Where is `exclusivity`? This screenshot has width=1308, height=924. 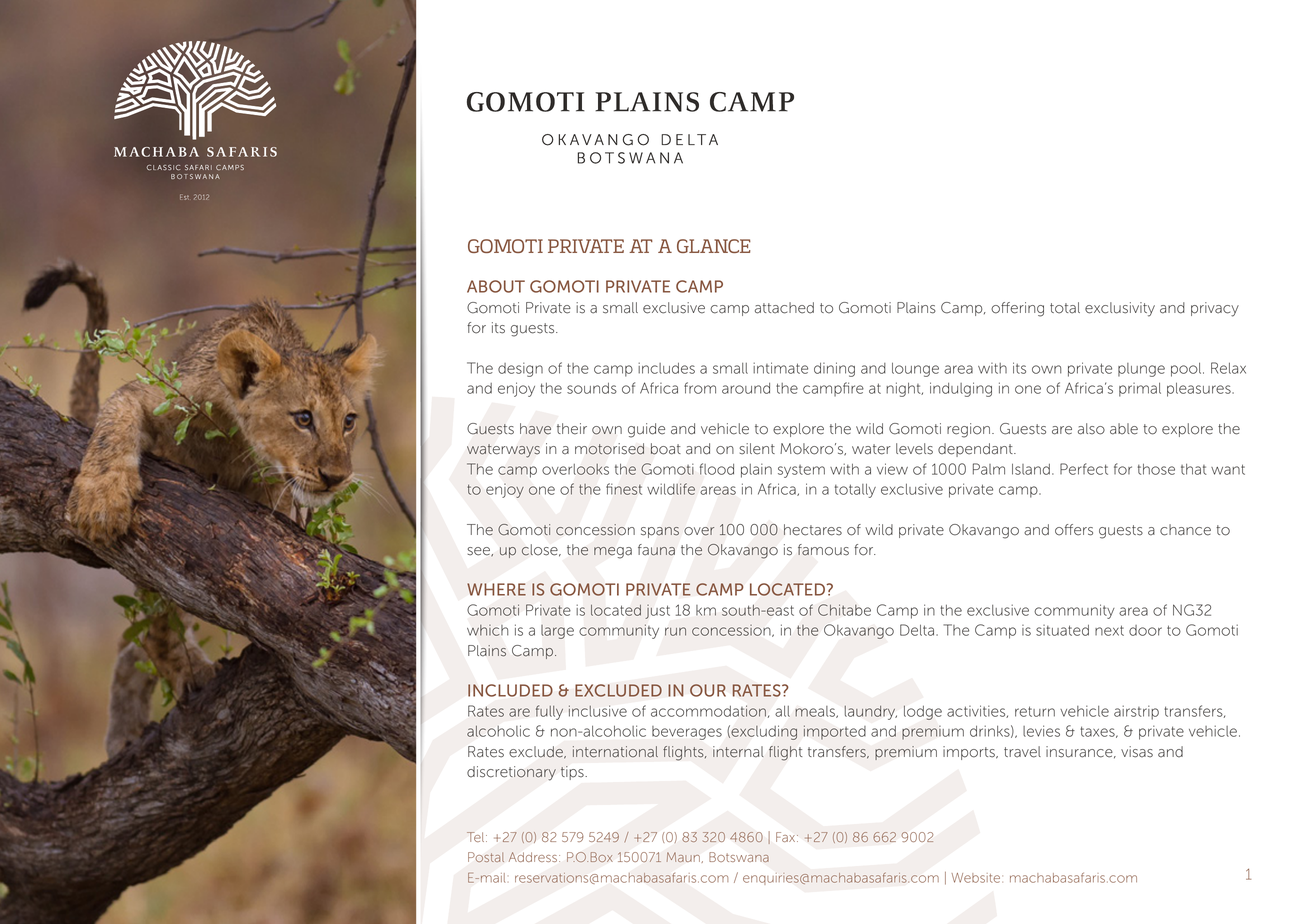
exclusivity is located at coordinates (1120, 309).
